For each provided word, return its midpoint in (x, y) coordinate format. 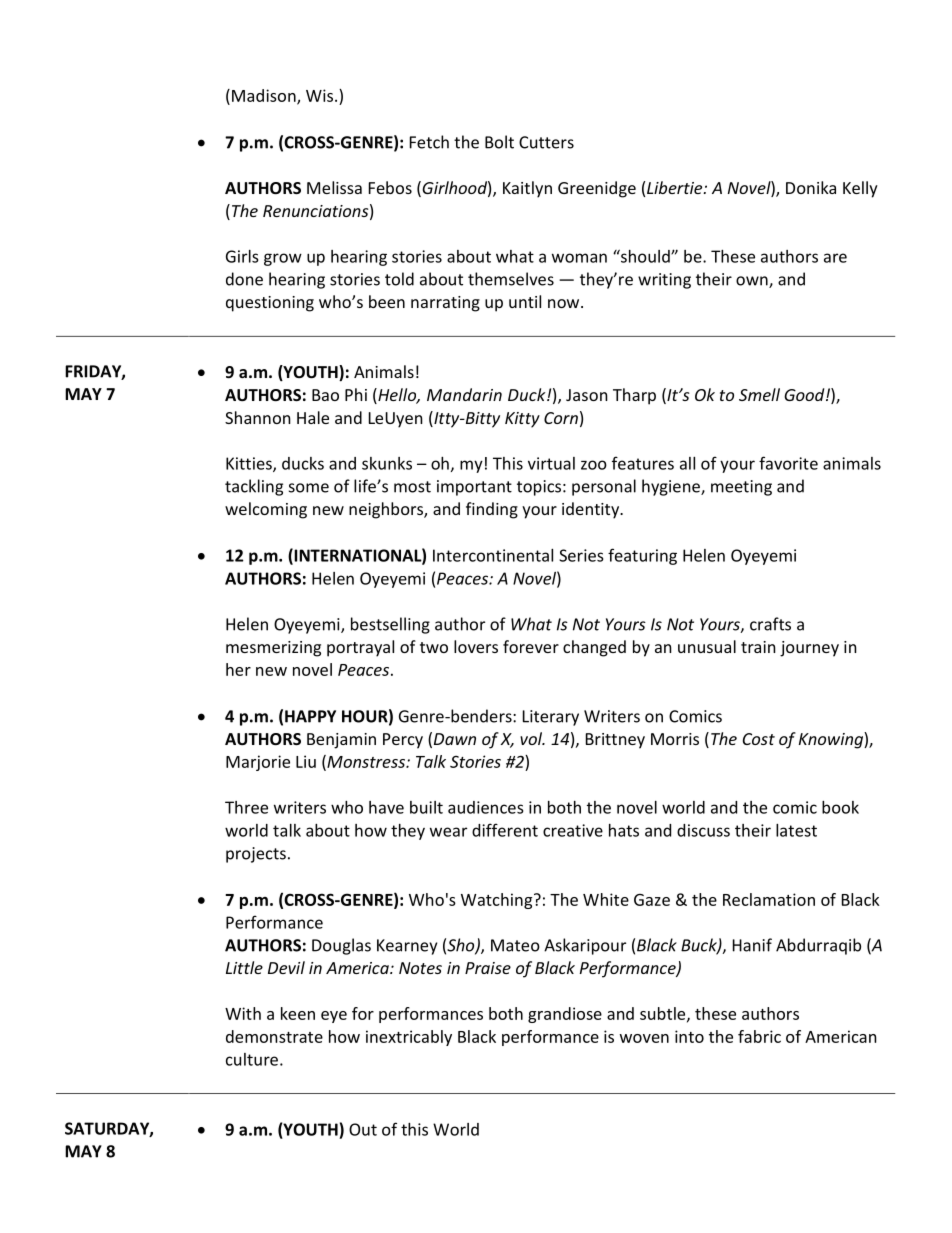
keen (298, 1013)
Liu (306, 761)
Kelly (860, 189)
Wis (319, 95)
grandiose (565, 1015)
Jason (587, 395)
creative (573, 830)
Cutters (546, 142)
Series (581, 555)
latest (796, 830)
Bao (325, 395)
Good (805, 394)
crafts (770, 624)
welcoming (266, 510)
